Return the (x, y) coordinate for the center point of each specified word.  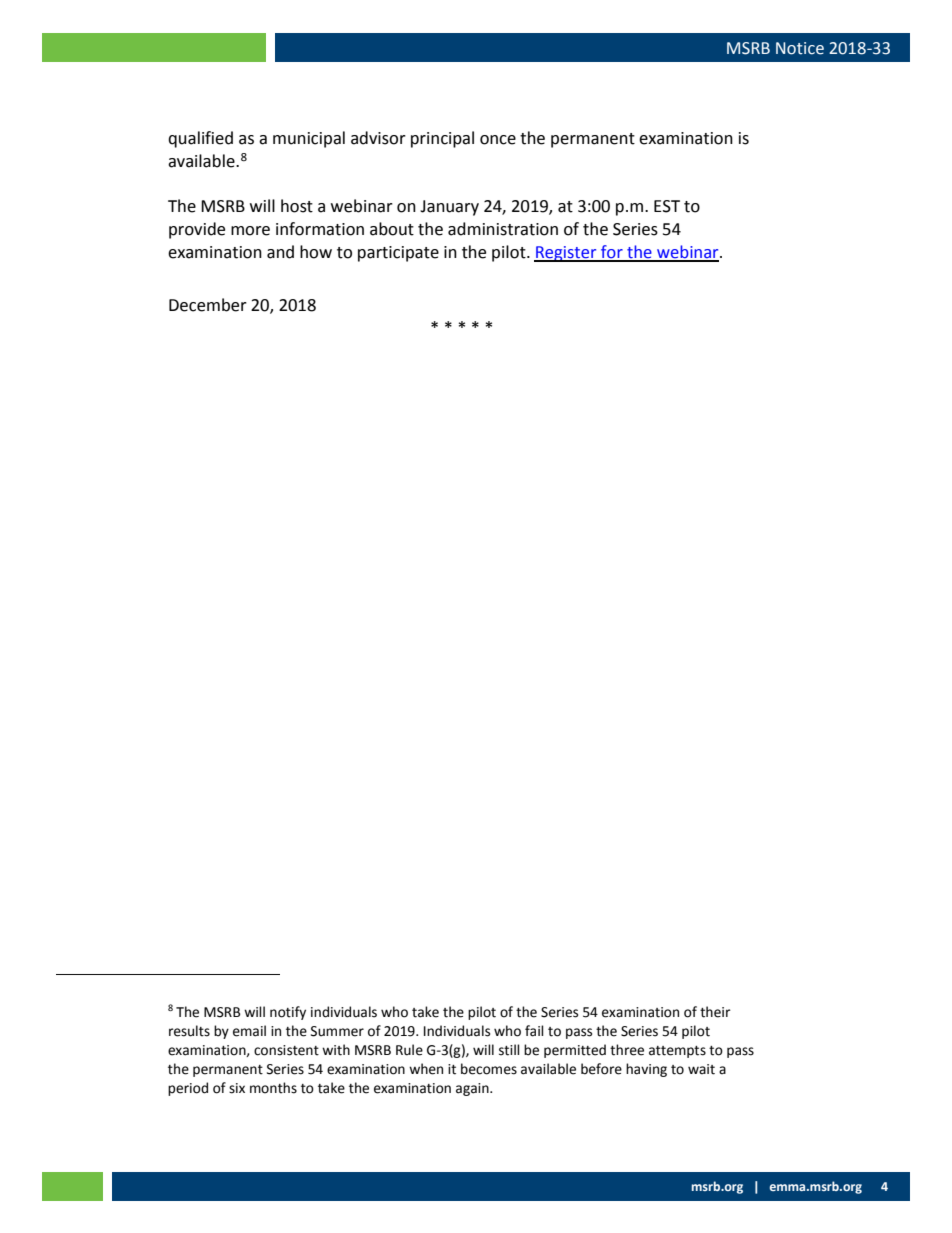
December (208, 305)
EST (667, 206)
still (509, 1050)
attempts (677, 1052)
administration (503, 229)
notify (288, 1013)
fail (534, 1031)
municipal (309, 139)
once (498, 140)
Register (566, 254)
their (715, 1012)
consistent (286, 1050)
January (449, 208)
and (280, 252)
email (249, 1031)
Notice (800, 48)
